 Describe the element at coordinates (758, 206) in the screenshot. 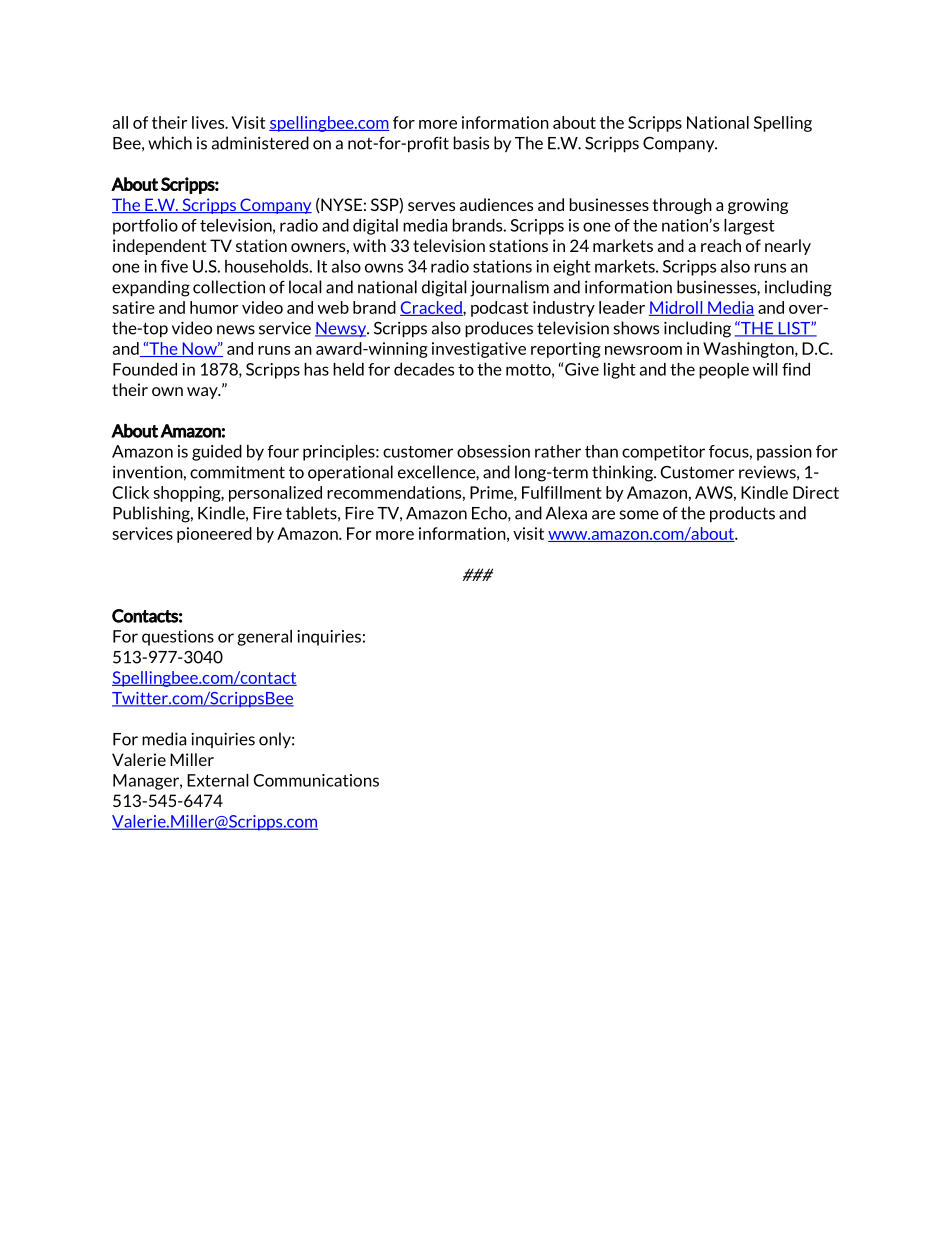

I see `growing` at that location.
